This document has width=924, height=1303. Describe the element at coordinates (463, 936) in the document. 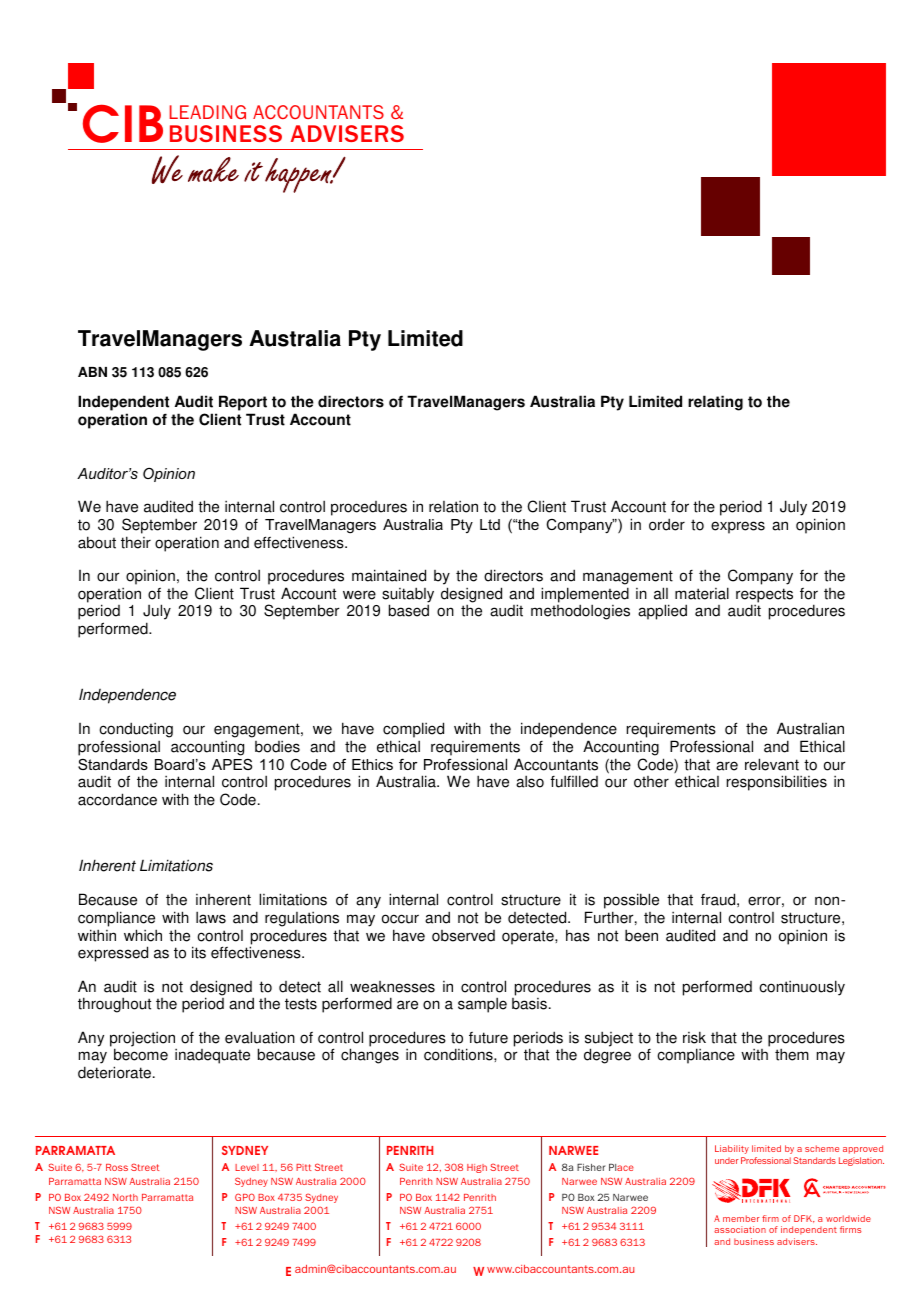

I see `observed` at that location.
